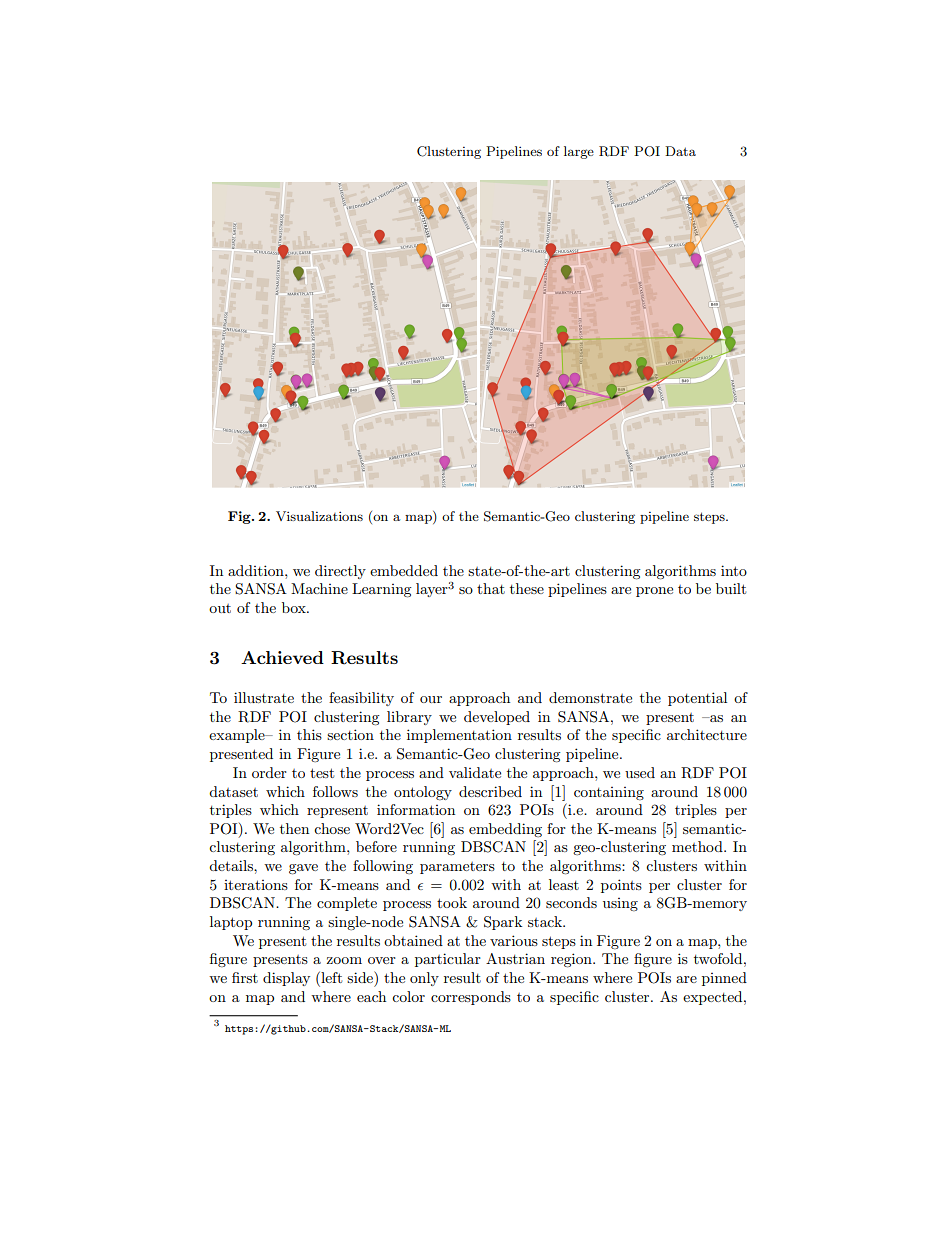 This screenshot has width=952, height=1233. What do you see at coordinates (286, 979) in the screenshot?
I see `display` at bounding box center [286, 979].
